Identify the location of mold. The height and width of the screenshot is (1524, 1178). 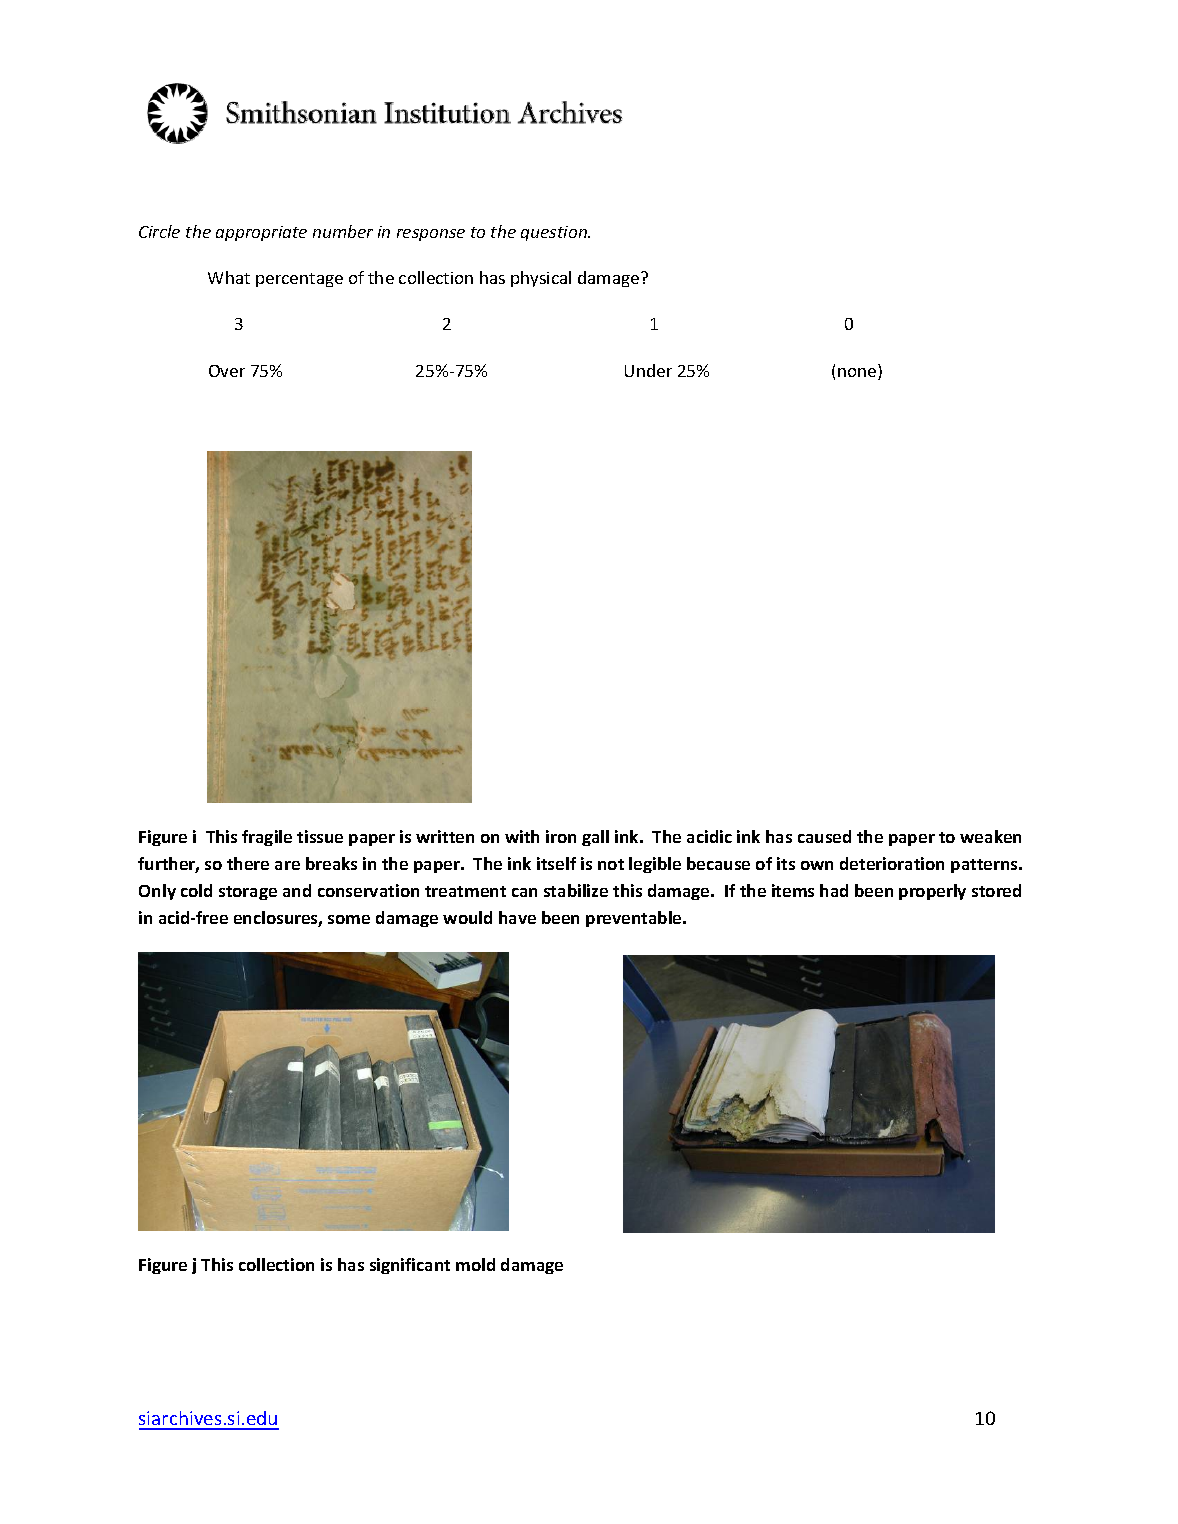
(475, 1264).
